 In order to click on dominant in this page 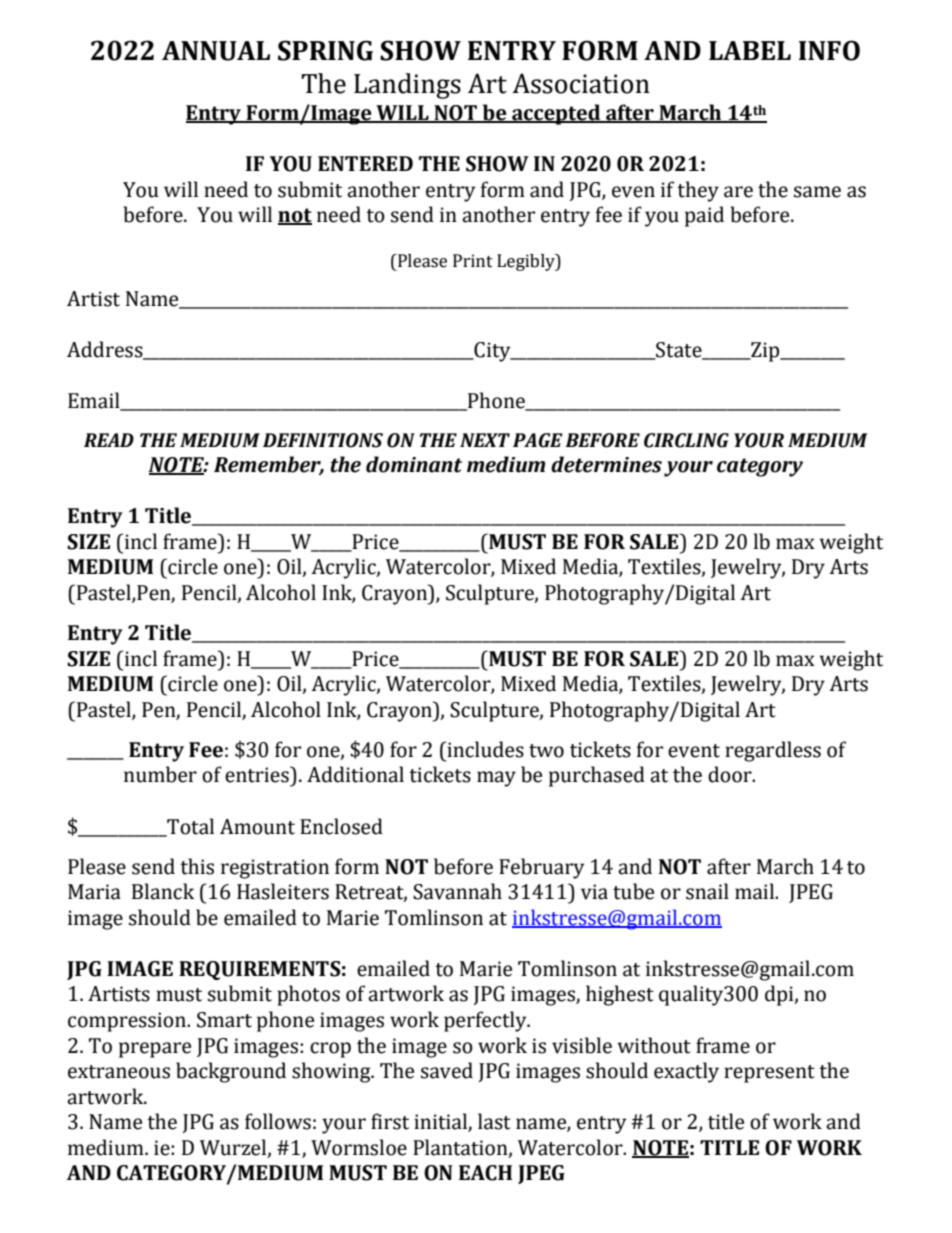, I will do `click(414, 464)`.
